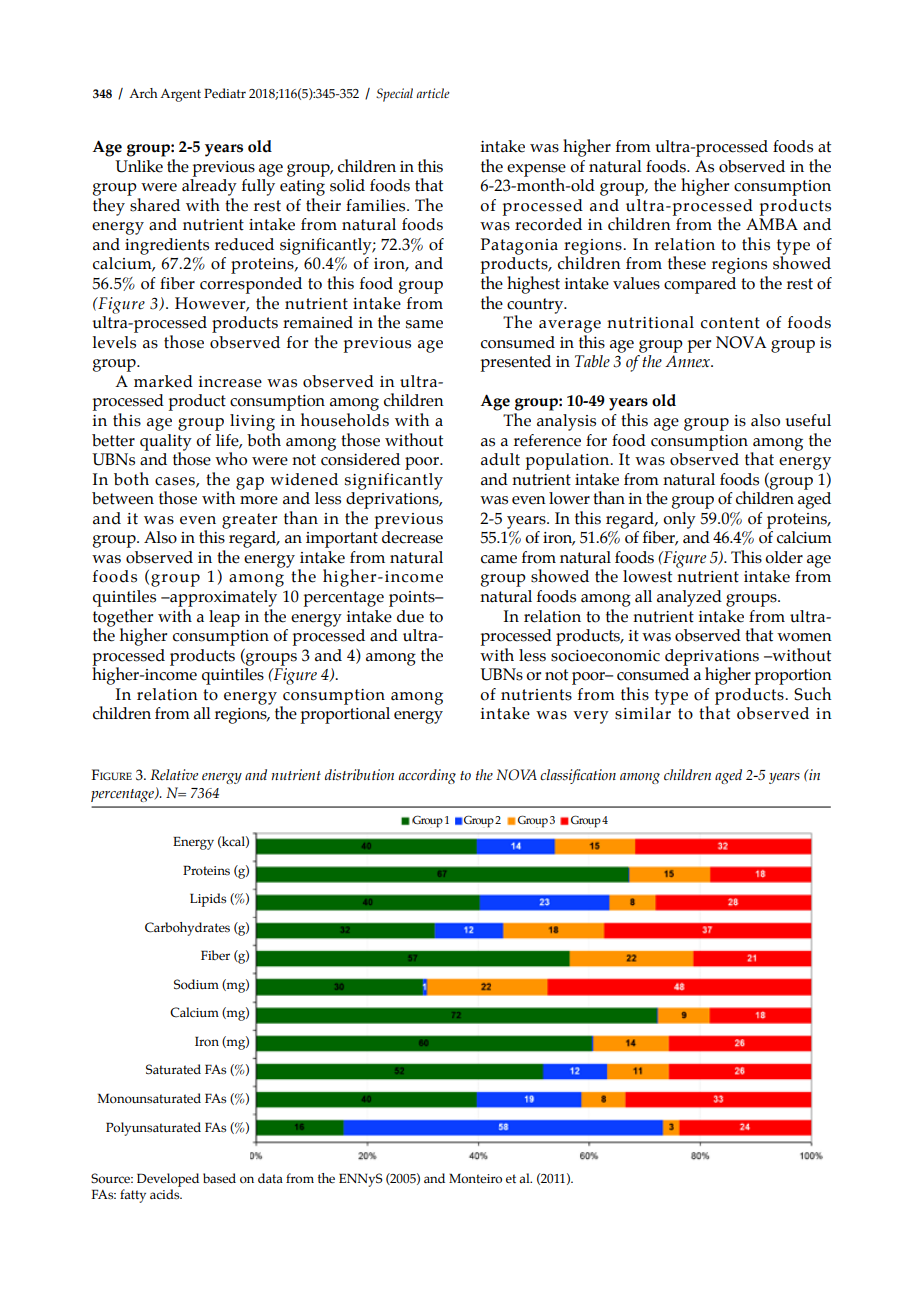 The image size is (924, 1294). What do you see at coordinates (163, 381) in the image?
I see `marked` at bounding box center [163, 381].
